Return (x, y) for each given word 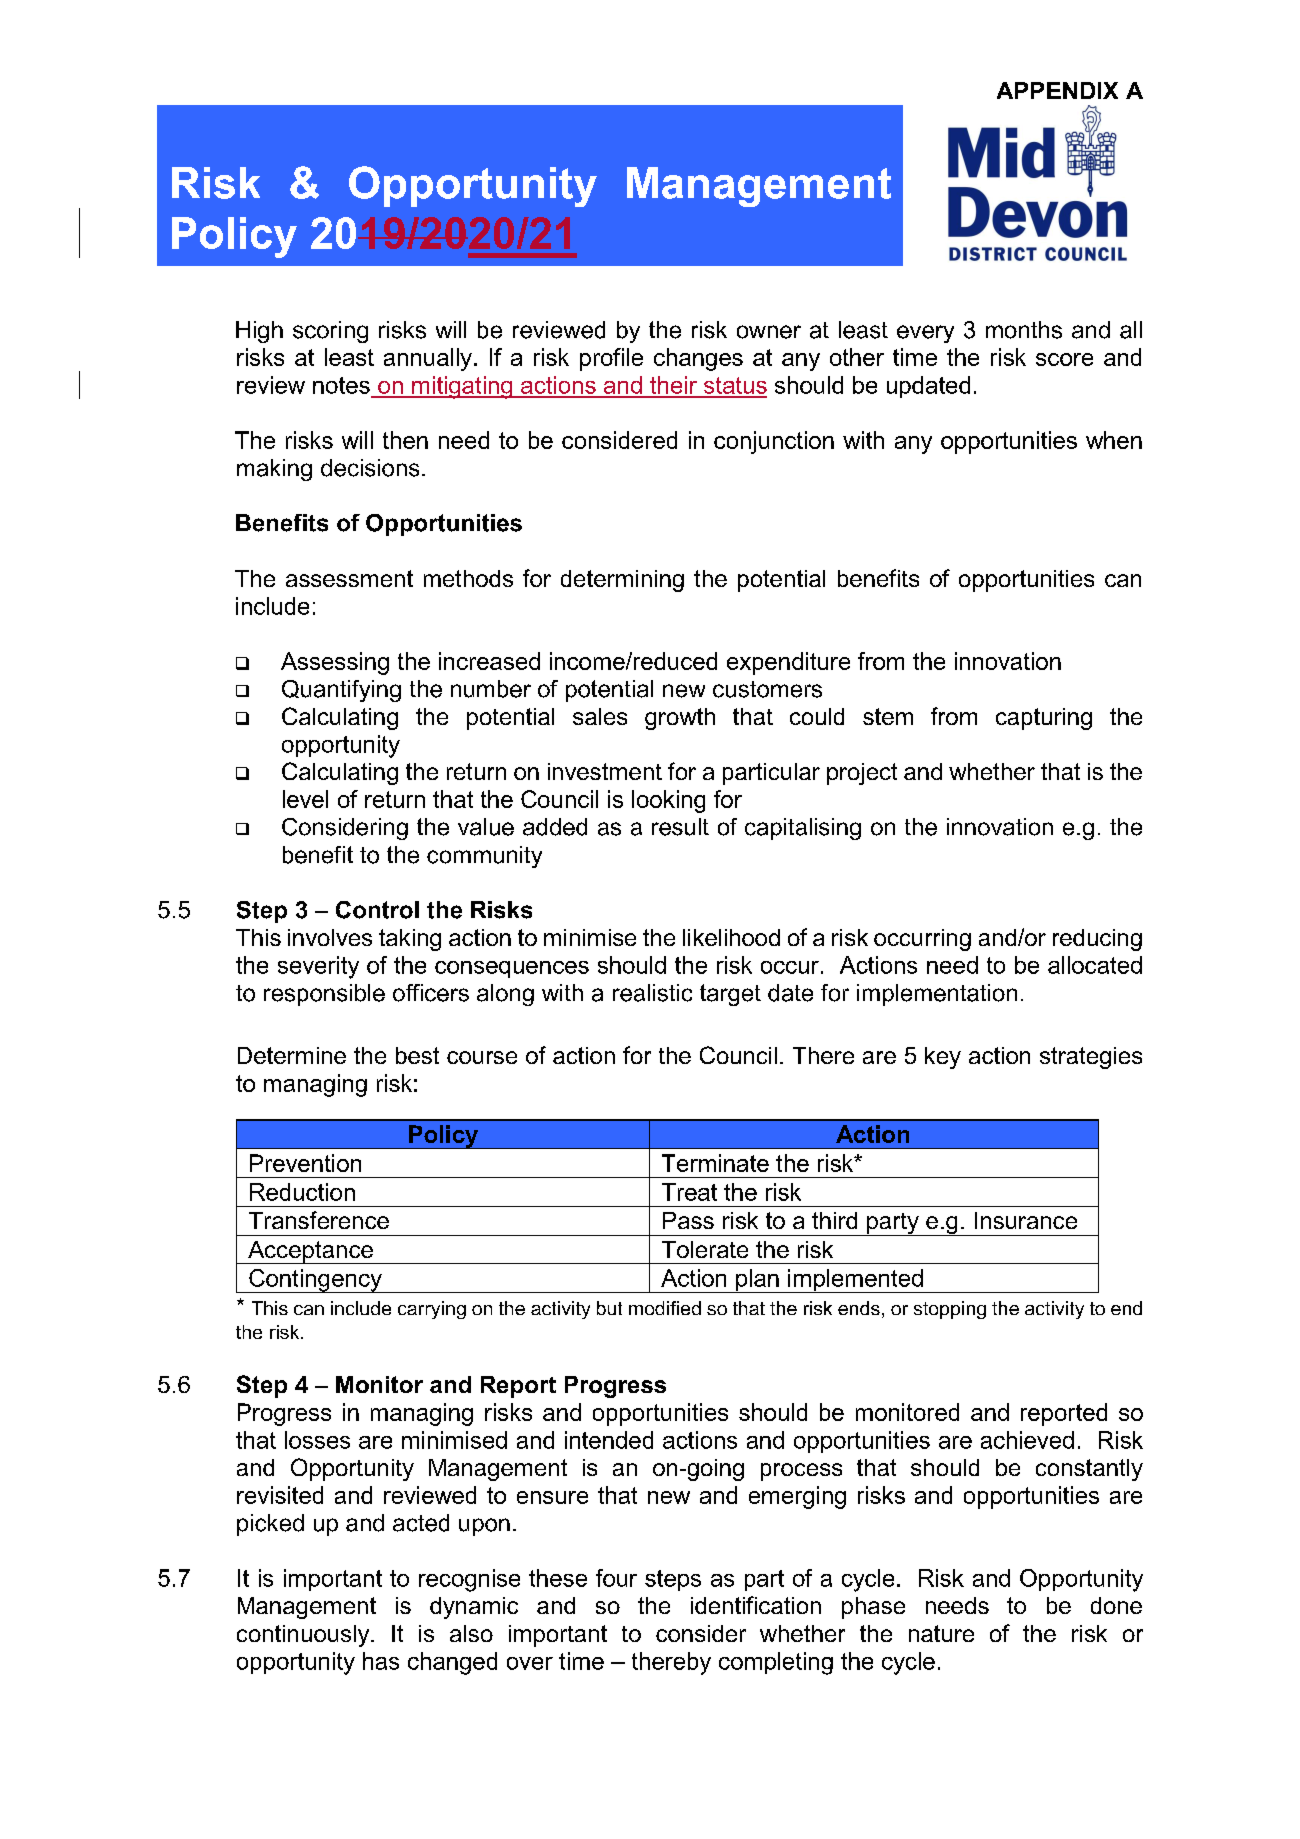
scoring (330, 332)
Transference (319, 1220)
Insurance (1026, 1220)
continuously (304, 1636)
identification (756, 1605)
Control (377, 910)
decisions (370, 468)
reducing (1097, 940)
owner (769, 332)
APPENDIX (1057, 90)
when (1114, 440)
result (680, 827)
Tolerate (705, 1249)
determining (622, 581)
